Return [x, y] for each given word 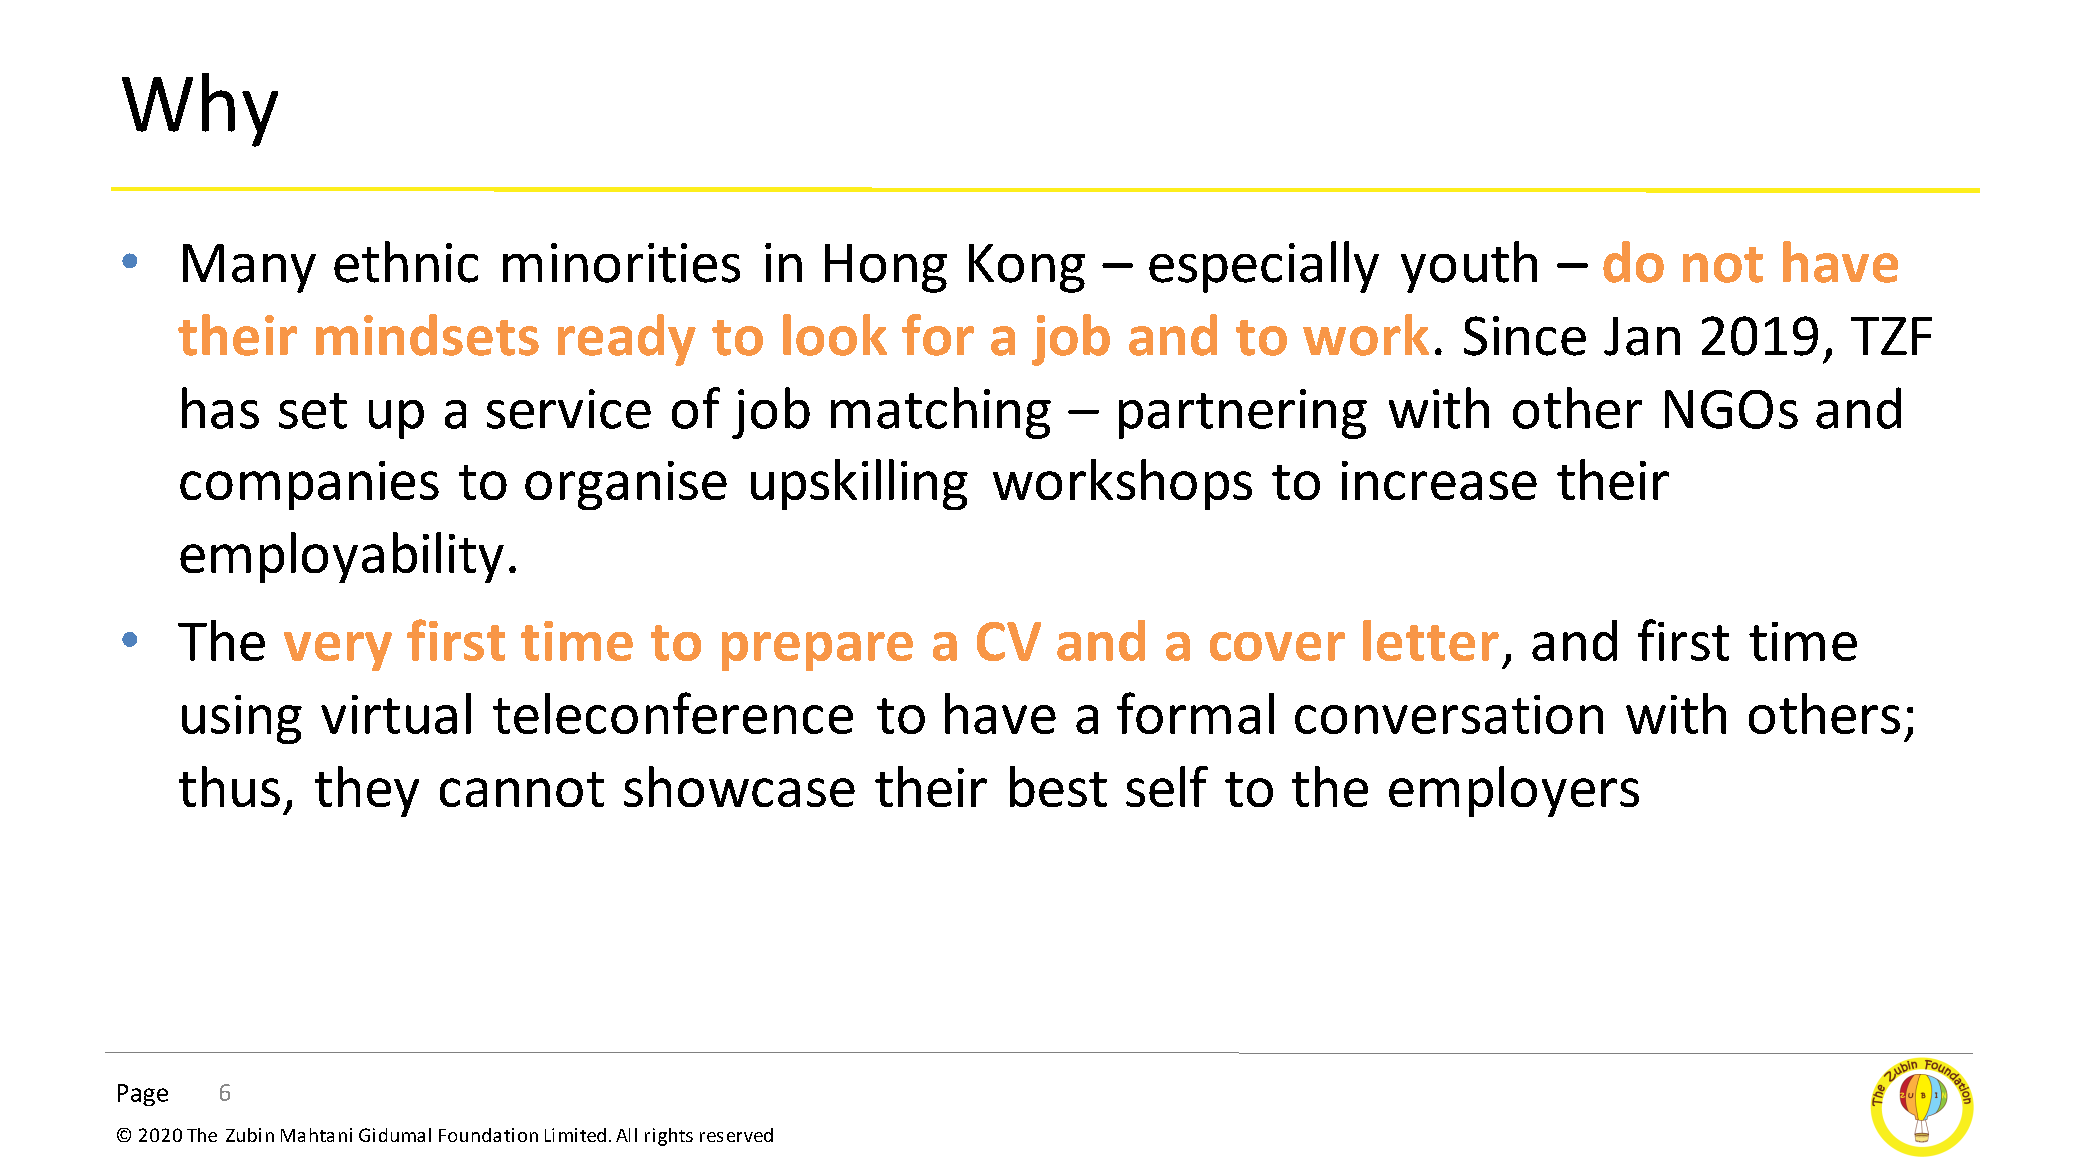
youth [1469, 267]
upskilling [859, 484]
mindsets [427, 335]
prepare [817, 651]
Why [200, 110]
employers [1514, 791]
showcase [739, 786]
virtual [396, 713]
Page [143, 1095]
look [835, 335]
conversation [1449, 714]
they [367, 791]
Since [1525, 336]
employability [342, 557]
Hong [886, 268]
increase [1439, 480]
